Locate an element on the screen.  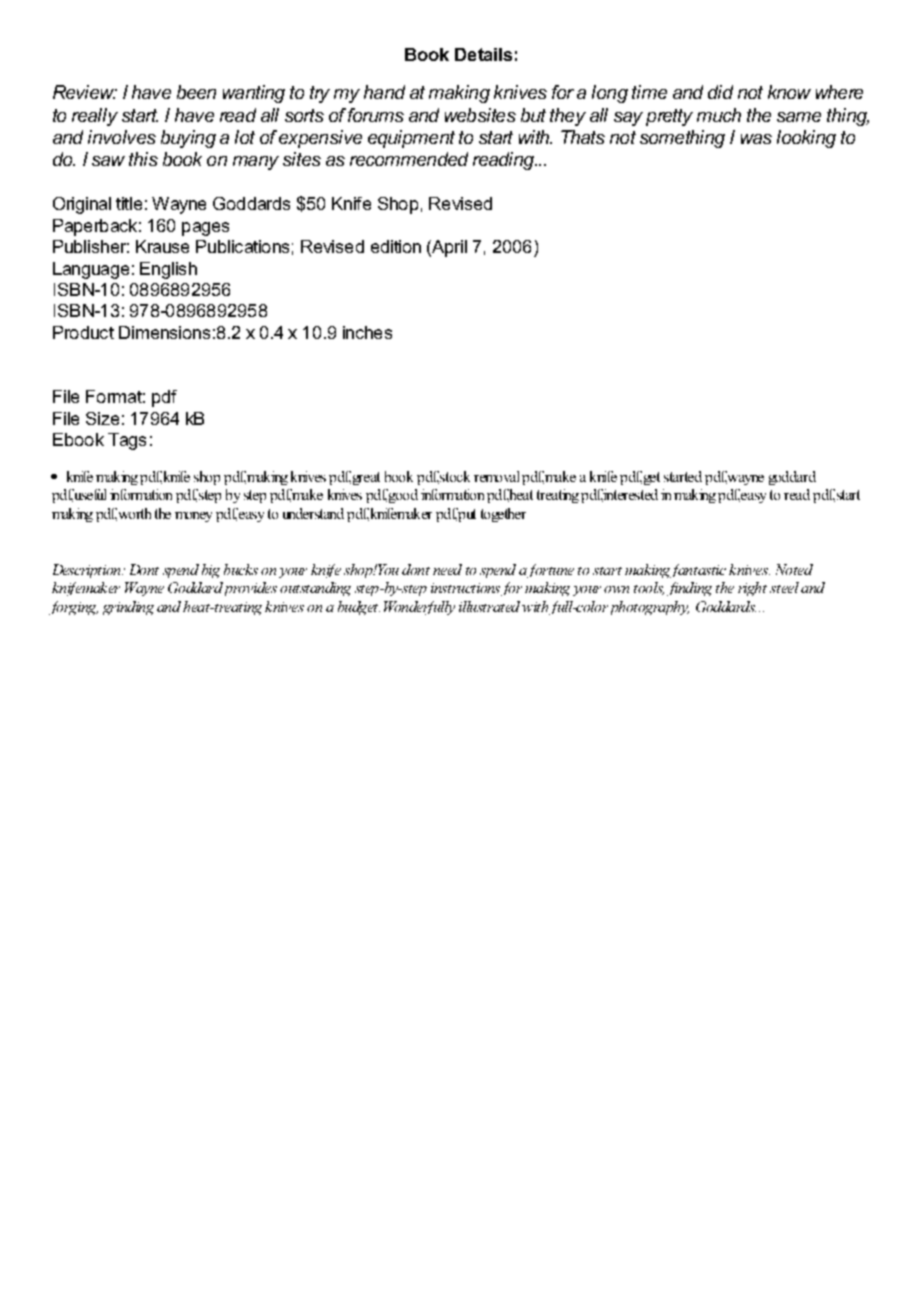
did is located at coordinates (720, 92).
